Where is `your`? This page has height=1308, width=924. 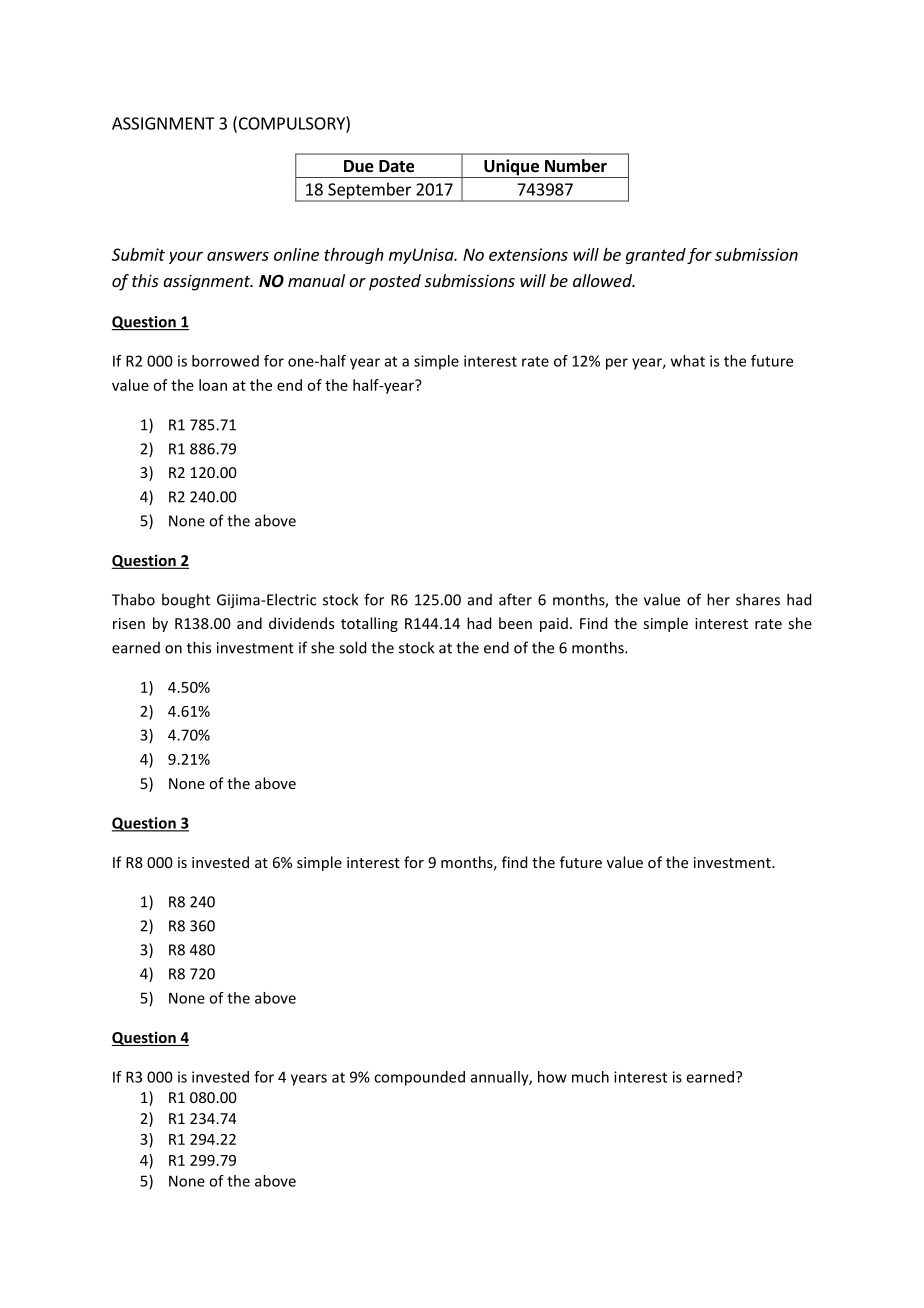 your is located at coordinates (186, 257).
